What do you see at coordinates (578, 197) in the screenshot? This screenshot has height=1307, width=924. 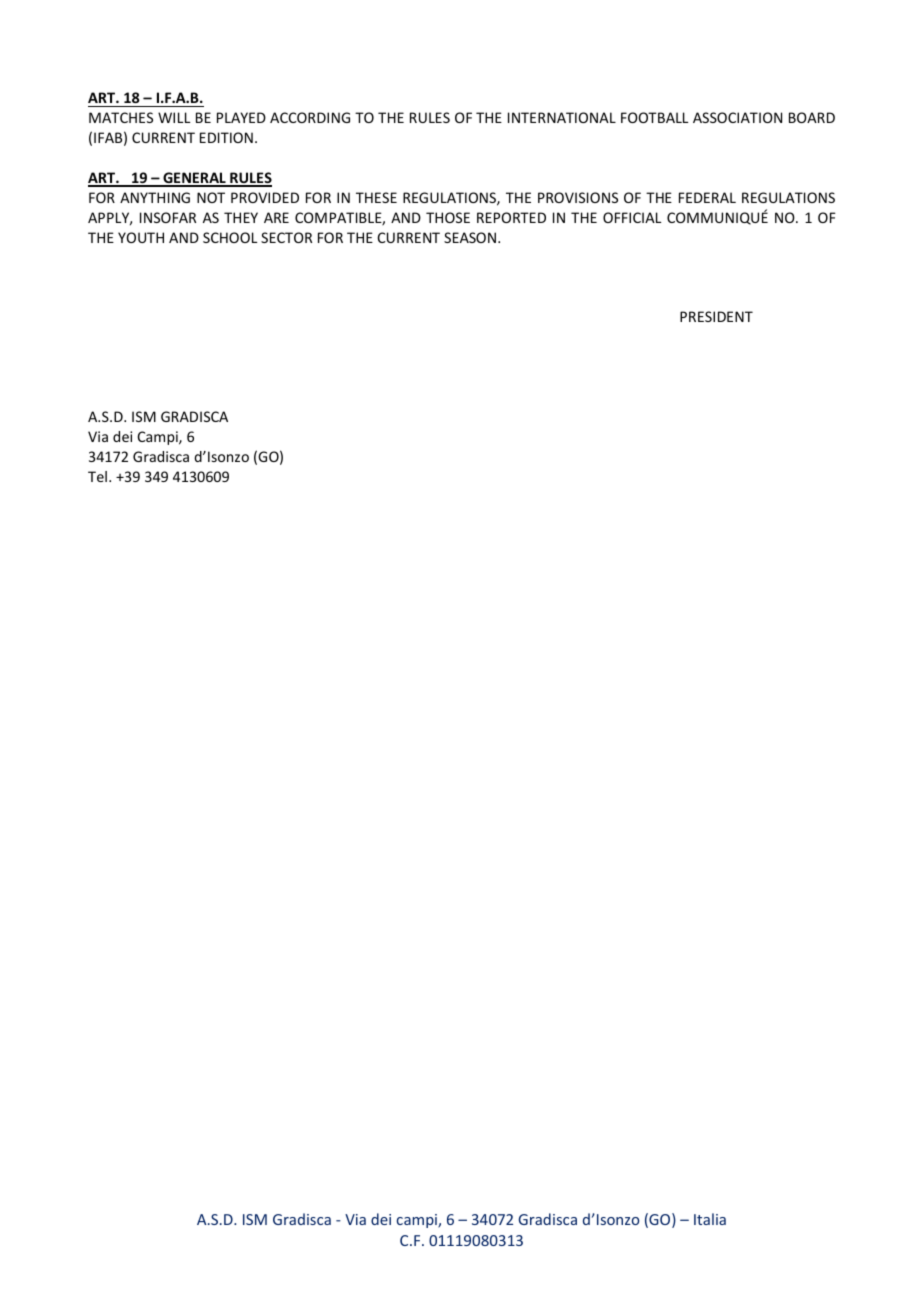 I see `PROVISIONS` at bounding box center [578, 197].
